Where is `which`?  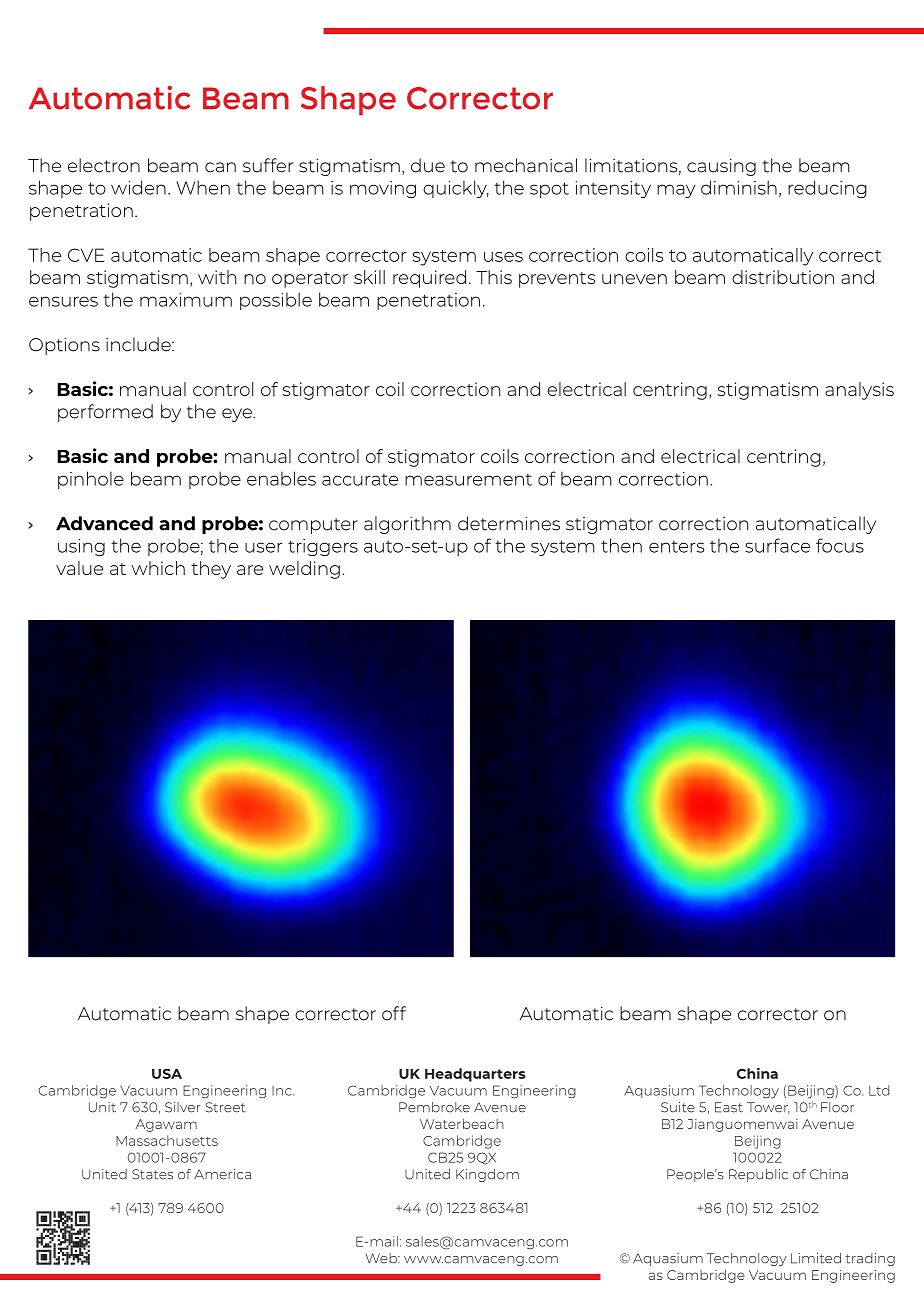
which is located at coordinates (158, 568).
